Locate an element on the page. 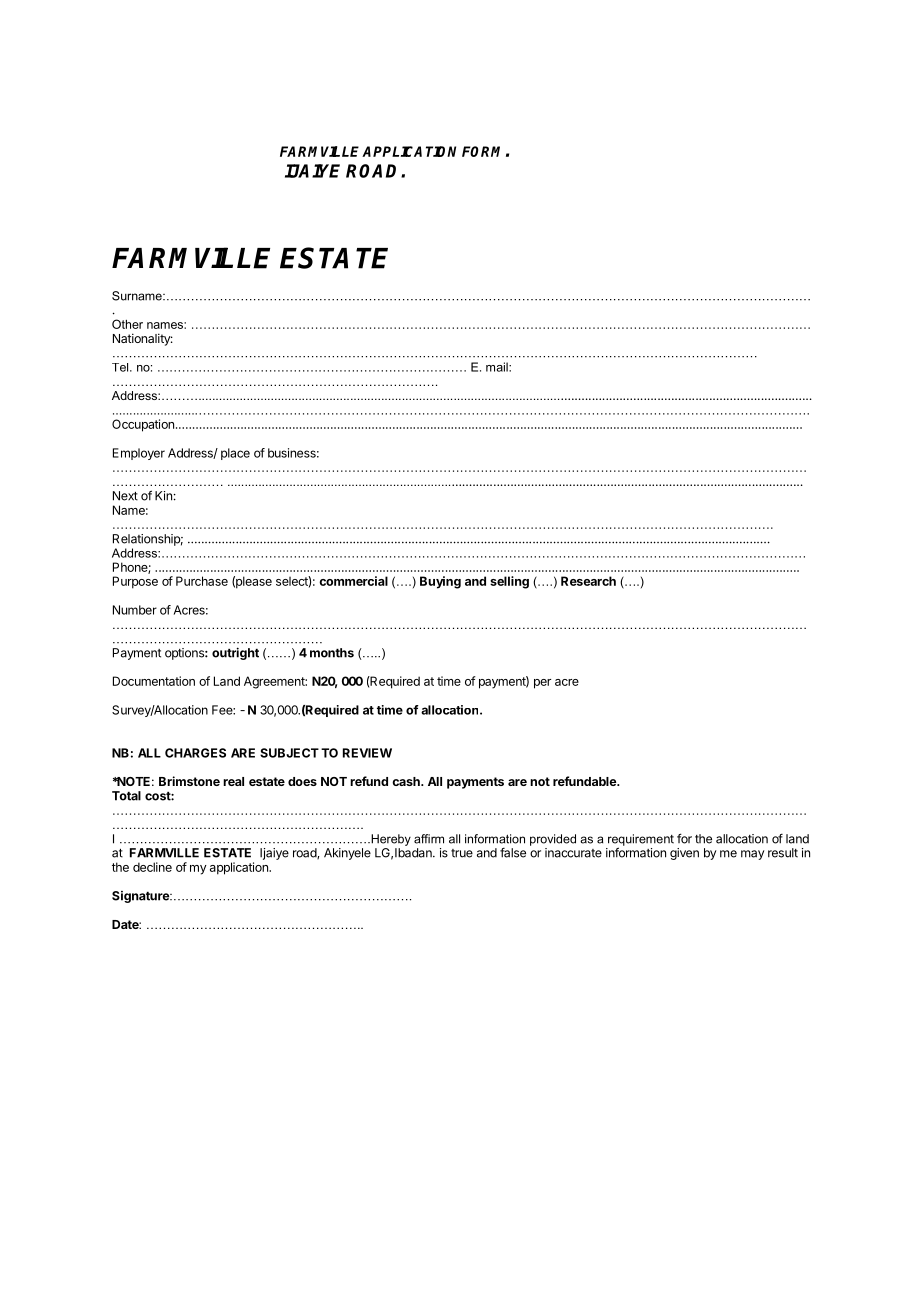 Image resolution: width=924 pixels, height=1308 pixels. Next is located at coordinates (125, 496).
